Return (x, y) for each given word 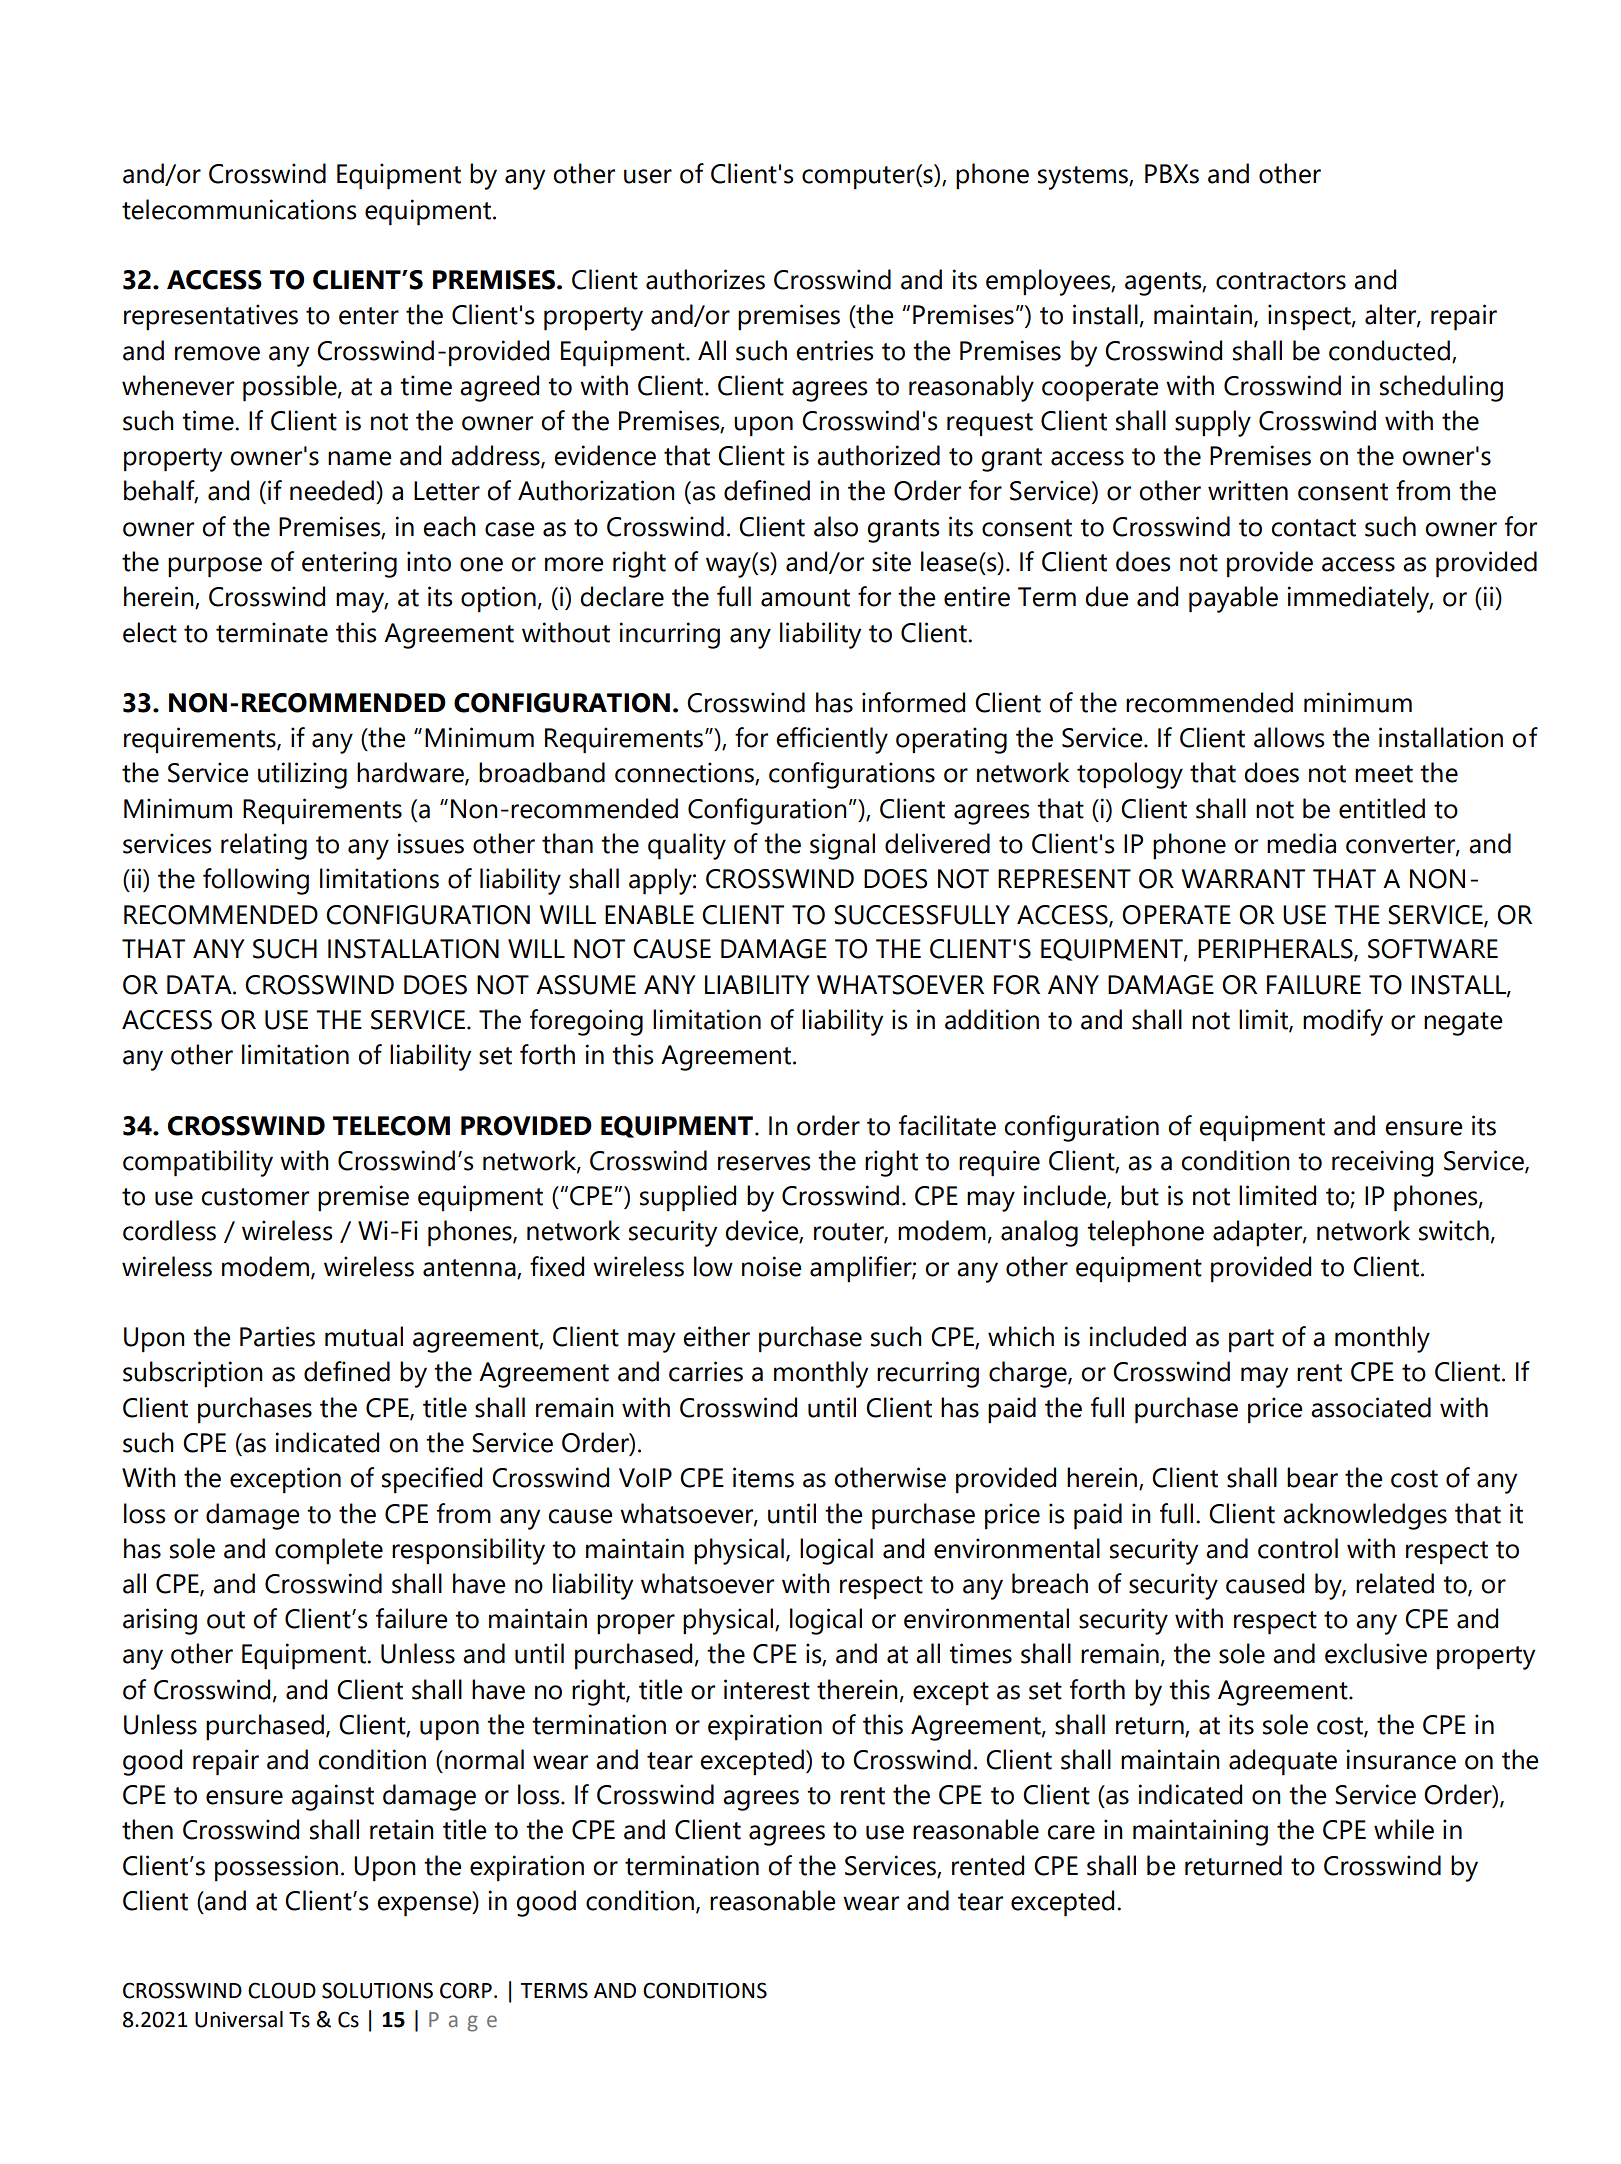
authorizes (705, 279)
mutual (364, 1336)
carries (706, 1371)
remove (217, 353)
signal (842, 846)
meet (1384, 774)
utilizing (302, 775)
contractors (1281, 281)
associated (1371, 1407)
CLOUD (282, 1990)
